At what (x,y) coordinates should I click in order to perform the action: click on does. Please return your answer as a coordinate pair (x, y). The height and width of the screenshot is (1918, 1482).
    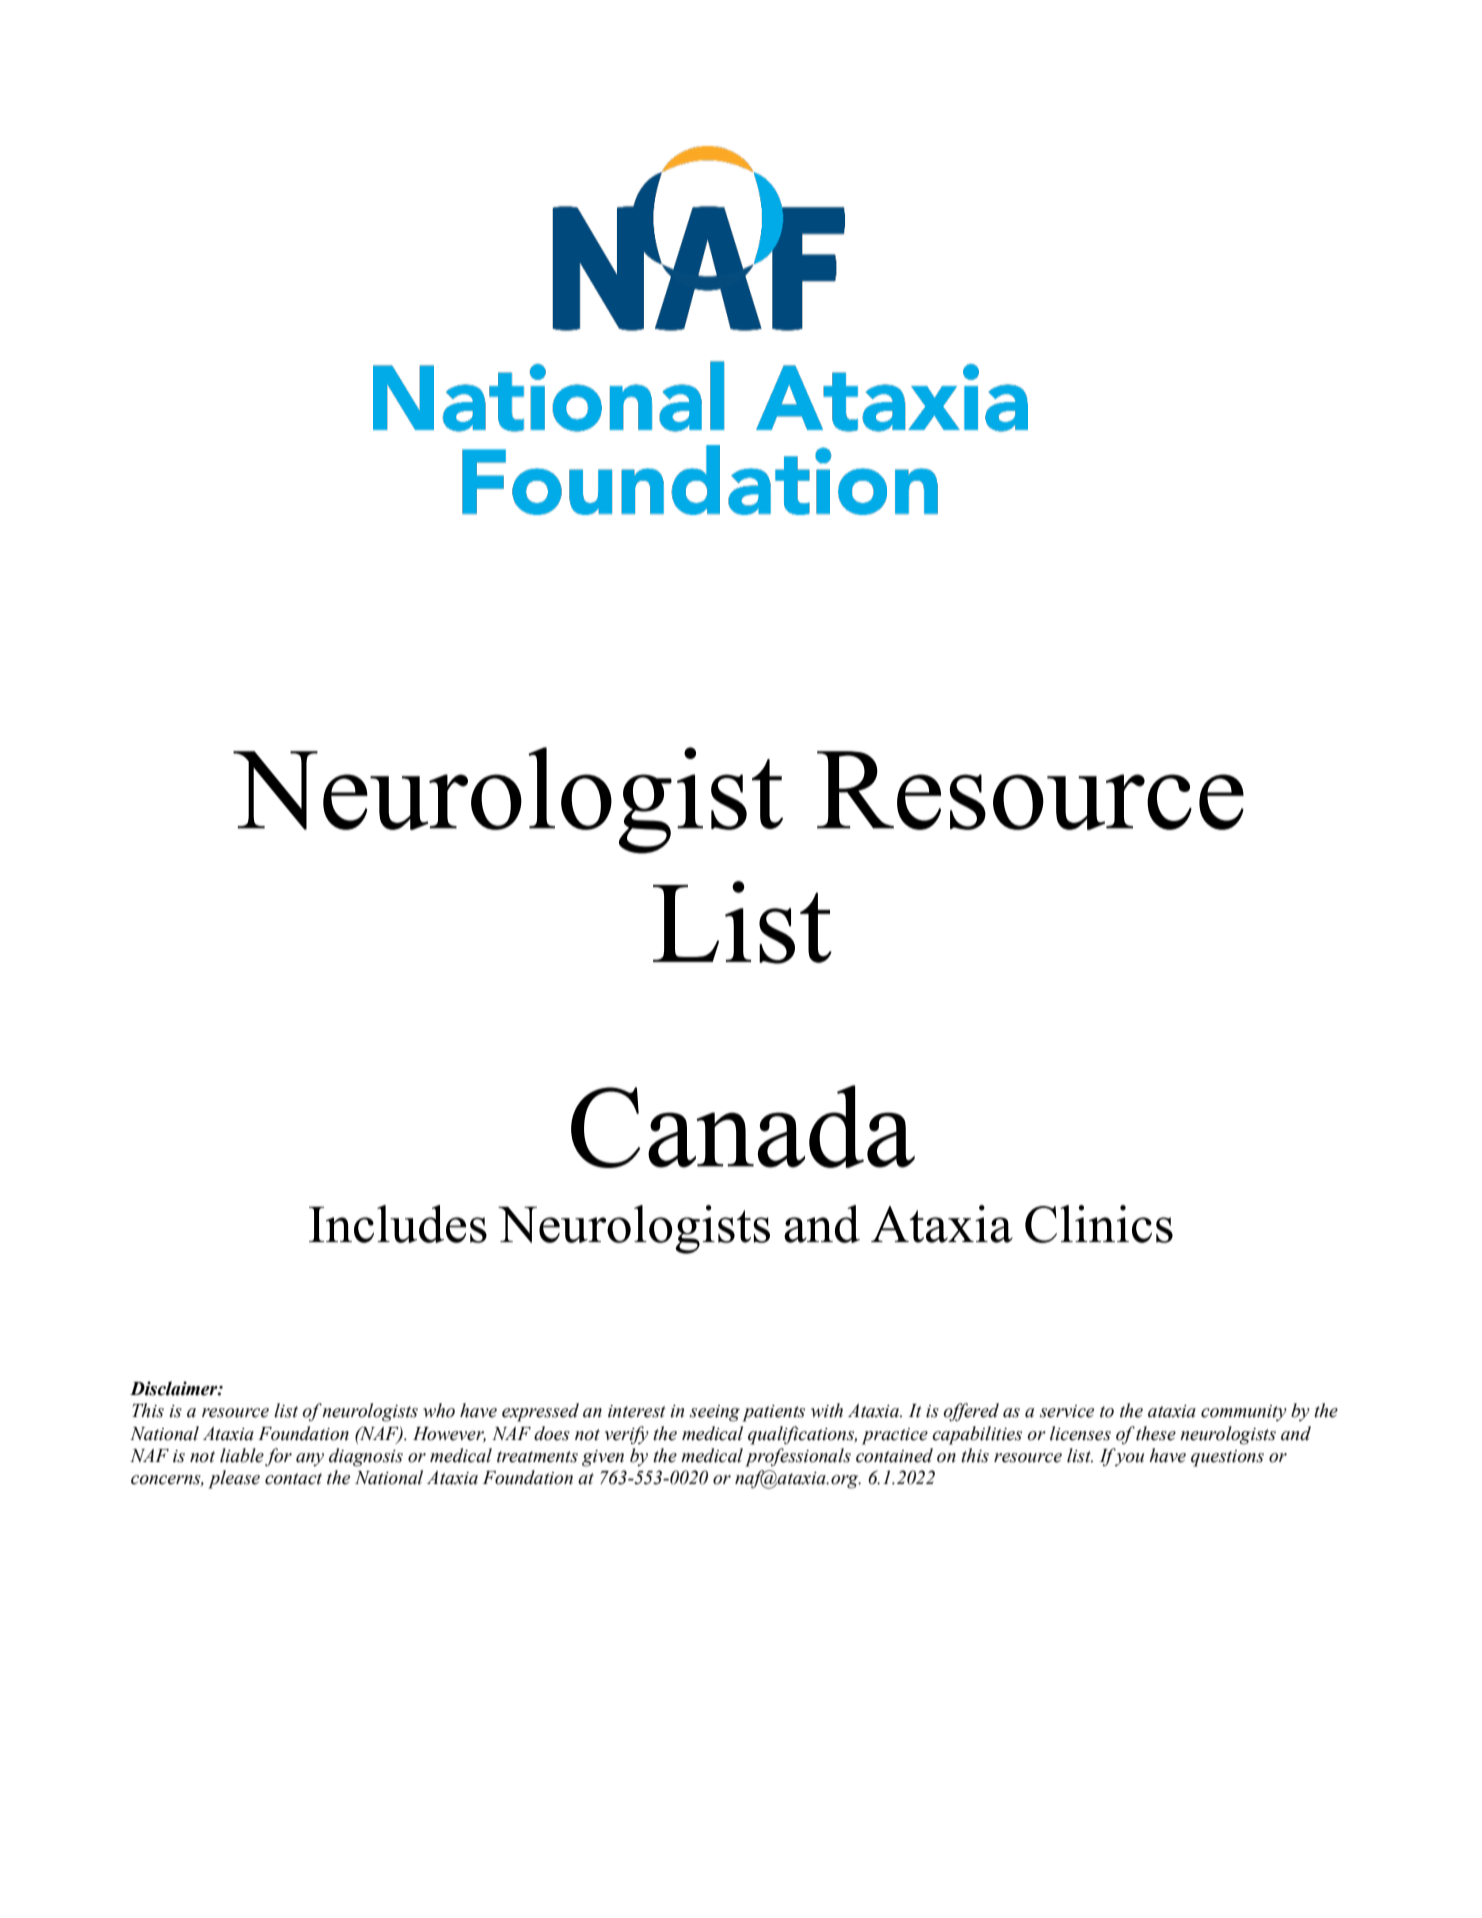
    Looking at the image, I should click on (552, 1433).
